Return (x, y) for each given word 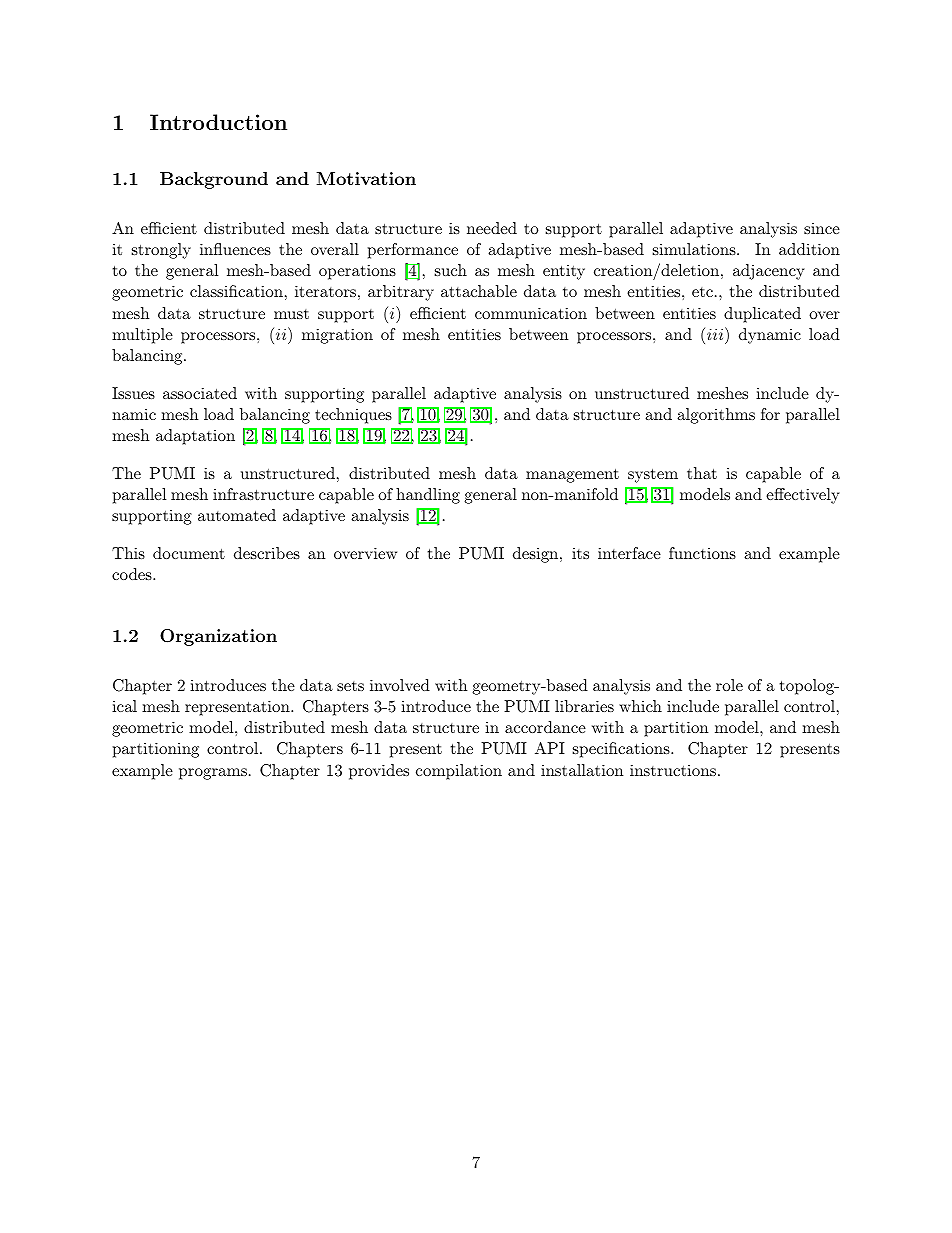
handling (428, 496)
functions (702, 553)
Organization (218, 637)
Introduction (218, 122)
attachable (479, 291)
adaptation (195, 437)
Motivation (366, 178)
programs (213, 774)
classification (236, 291)
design (535, 555)
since (822, 228)
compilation (459, 772)
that (702, 473)
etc (702, 292)
